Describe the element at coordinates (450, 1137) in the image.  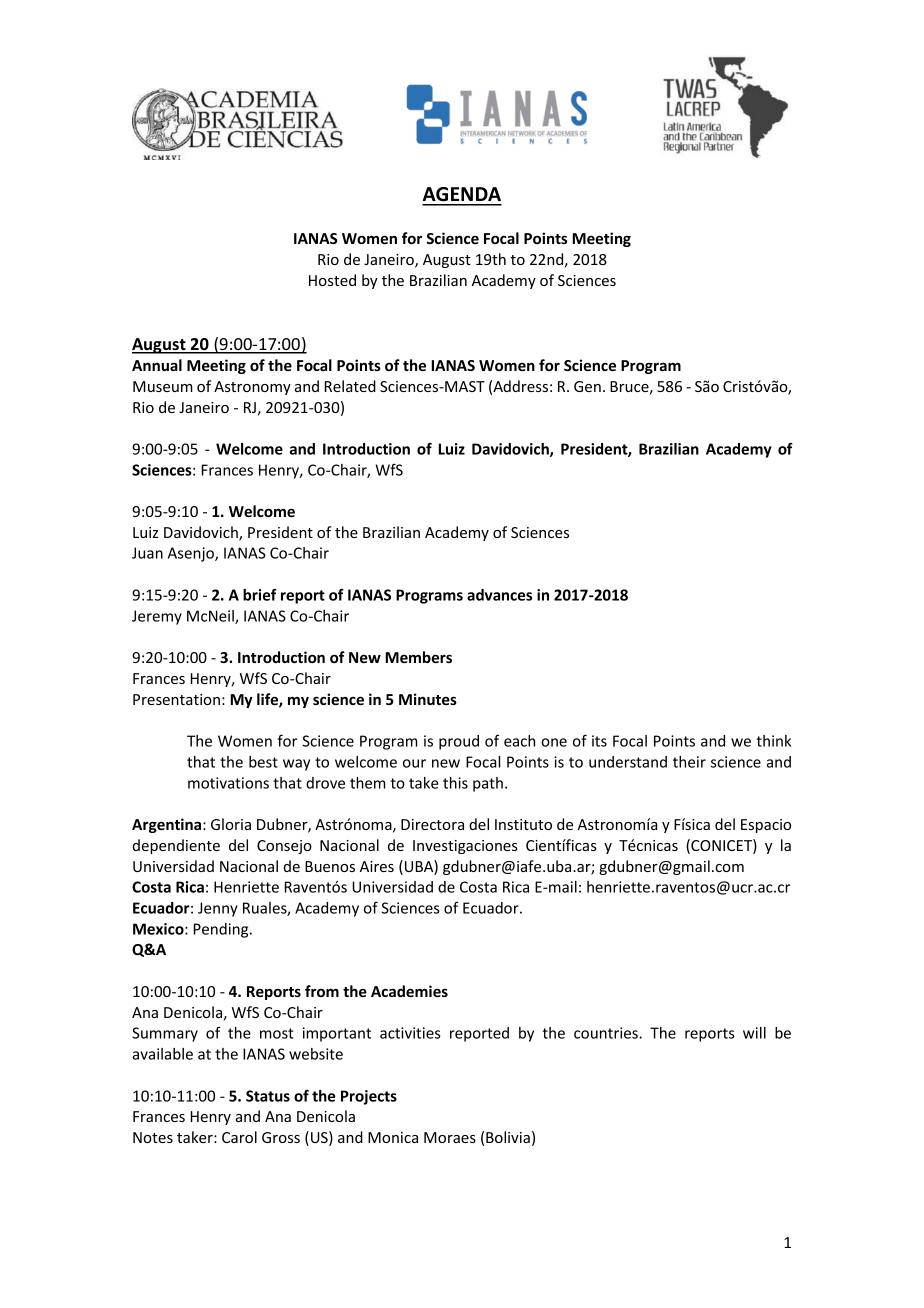
I see `Moraes` at that location.
